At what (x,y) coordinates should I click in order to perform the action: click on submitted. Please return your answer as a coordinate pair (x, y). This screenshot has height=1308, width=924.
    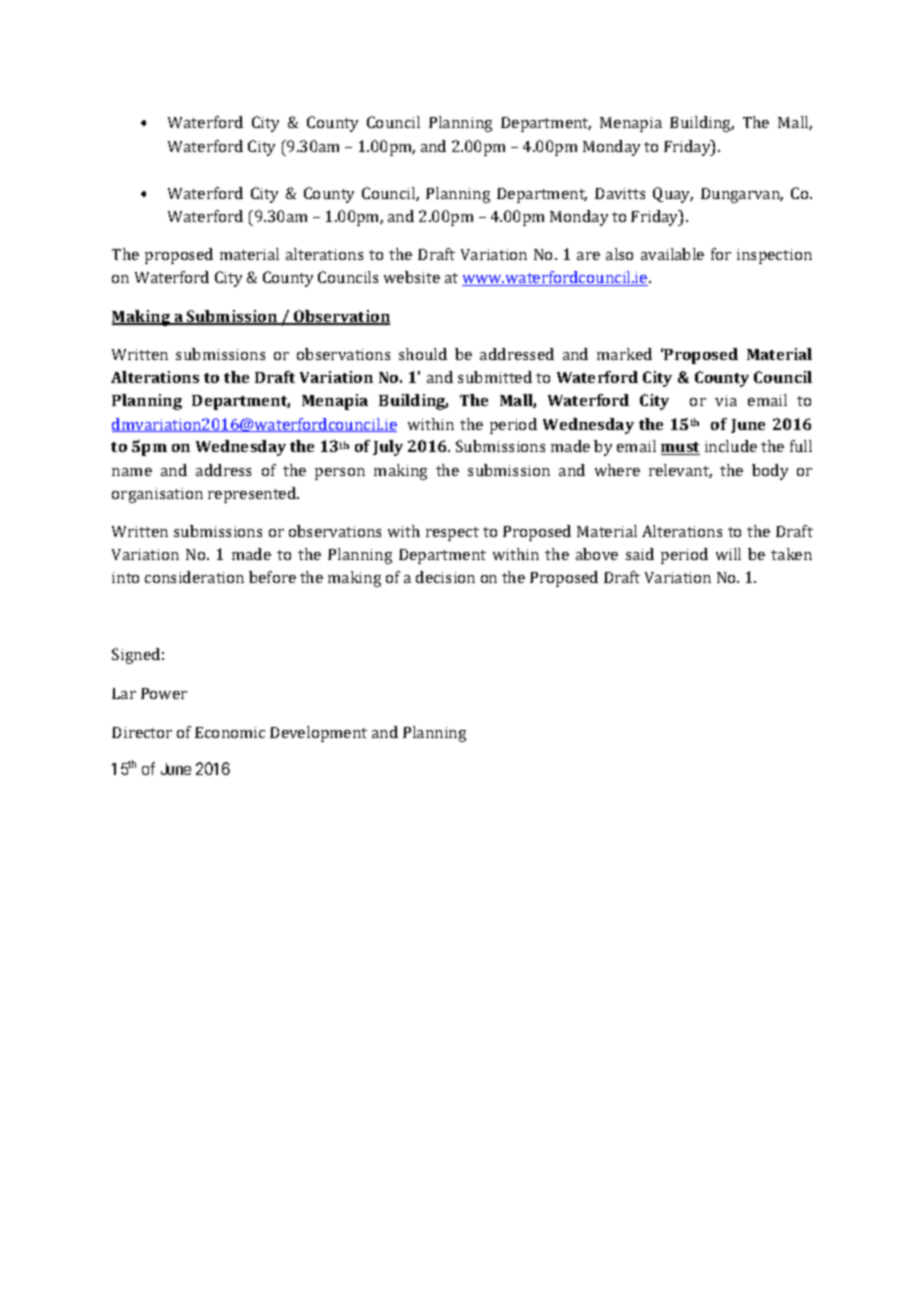
    Looking at the image, I should click on (495, 377).
